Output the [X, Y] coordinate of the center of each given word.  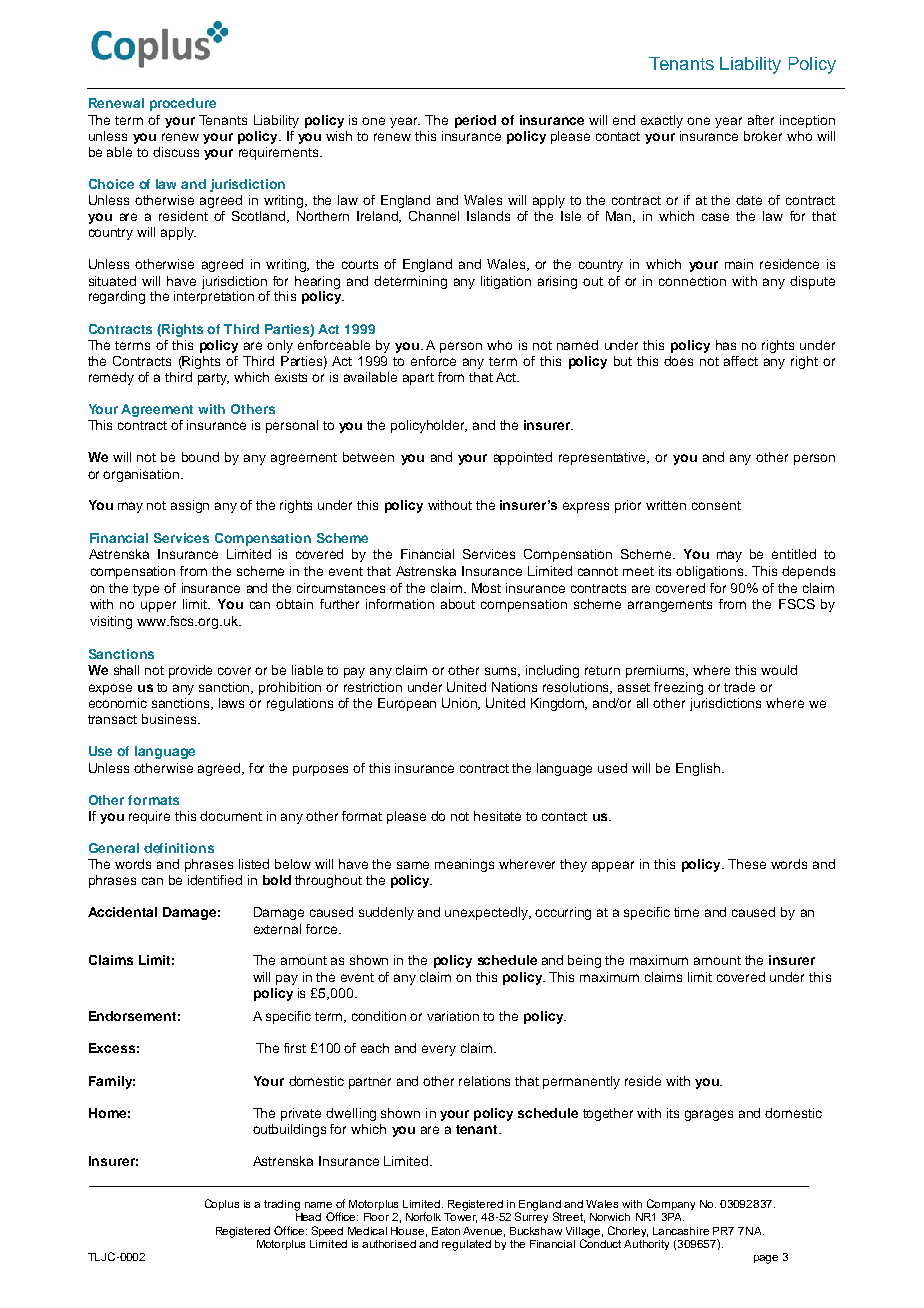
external [277, 929]
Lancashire [681, 1231]
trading [282, 1205]
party [213, 379]
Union [461, 704]
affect [741, 361]
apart [418, 379]
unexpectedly [487, 913]
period [475, 121]
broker [763, 136]
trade [739, 687]
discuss [176, 152]
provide [190, 671]
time [686, 912]
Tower [460, 1216]
